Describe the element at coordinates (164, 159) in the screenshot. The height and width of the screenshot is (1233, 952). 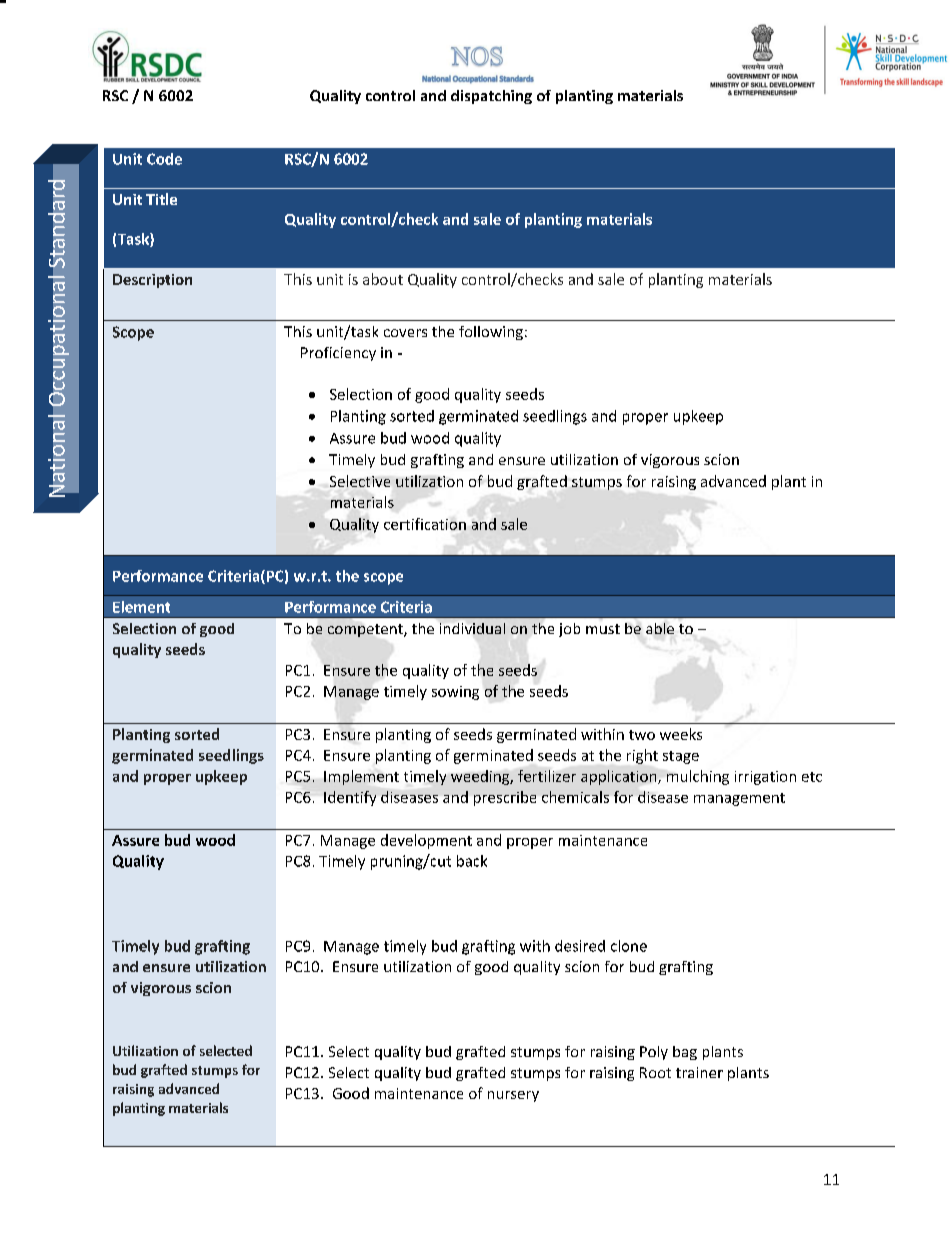
I see `Code` at that location.
